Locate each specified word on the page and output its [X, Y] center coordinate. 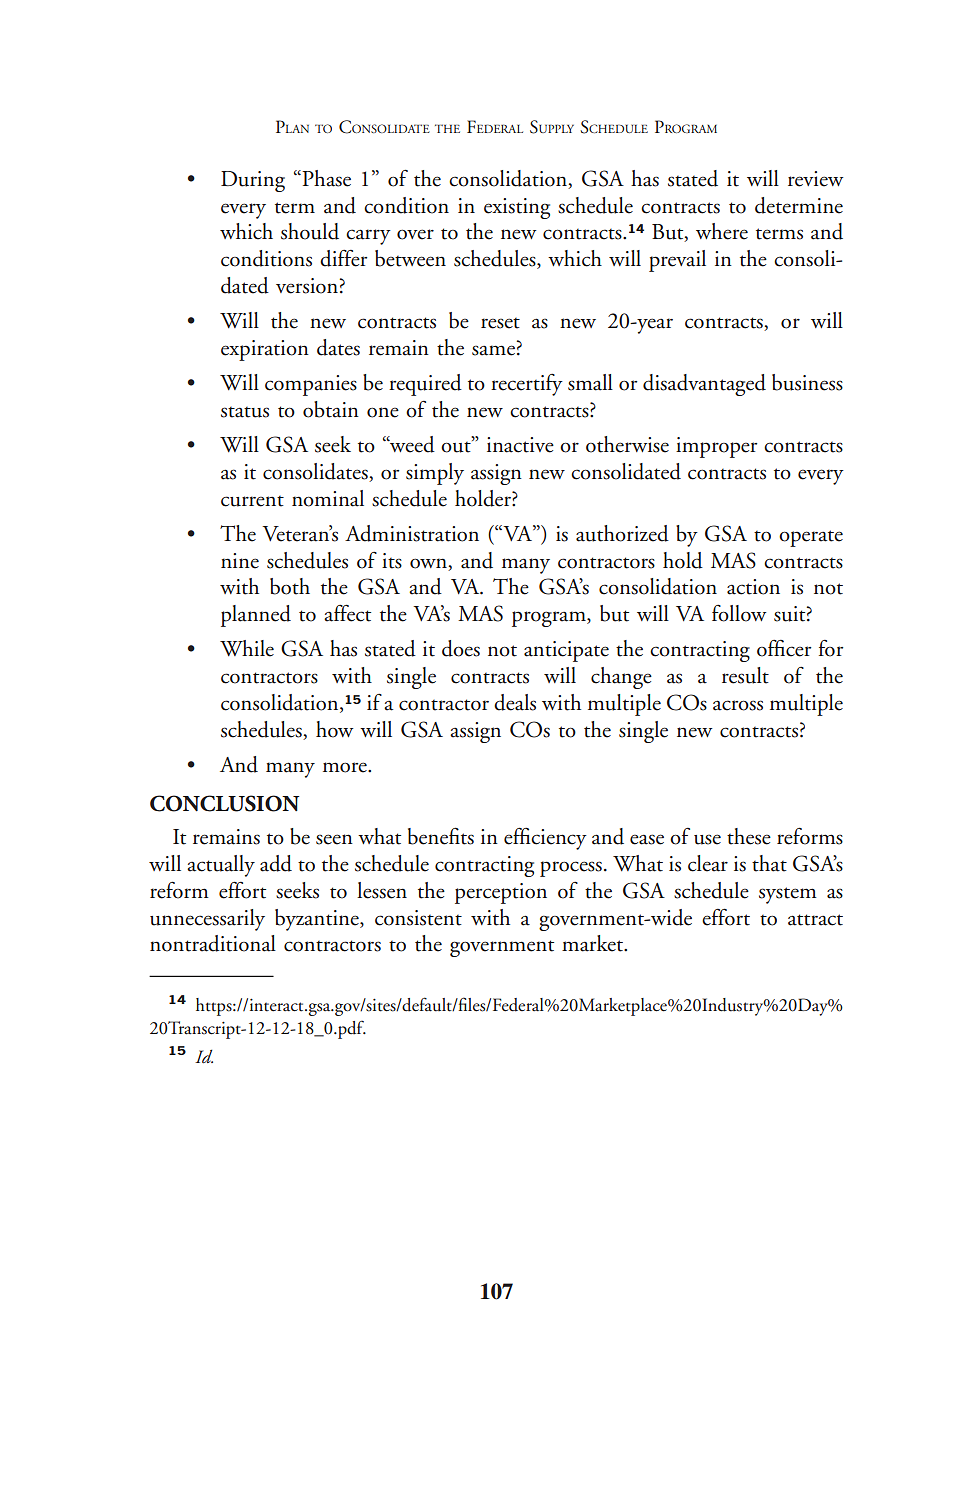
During [253, 181]
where [722, 231]
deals [515, 702]
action [753, 587]
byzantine [318, 920]
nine [240, 561]
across [738, 705]
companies [311, 385]
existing [517, 208]
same [493, 350]
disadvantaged [704, 385]
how [334, 729]
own [428, 563]
